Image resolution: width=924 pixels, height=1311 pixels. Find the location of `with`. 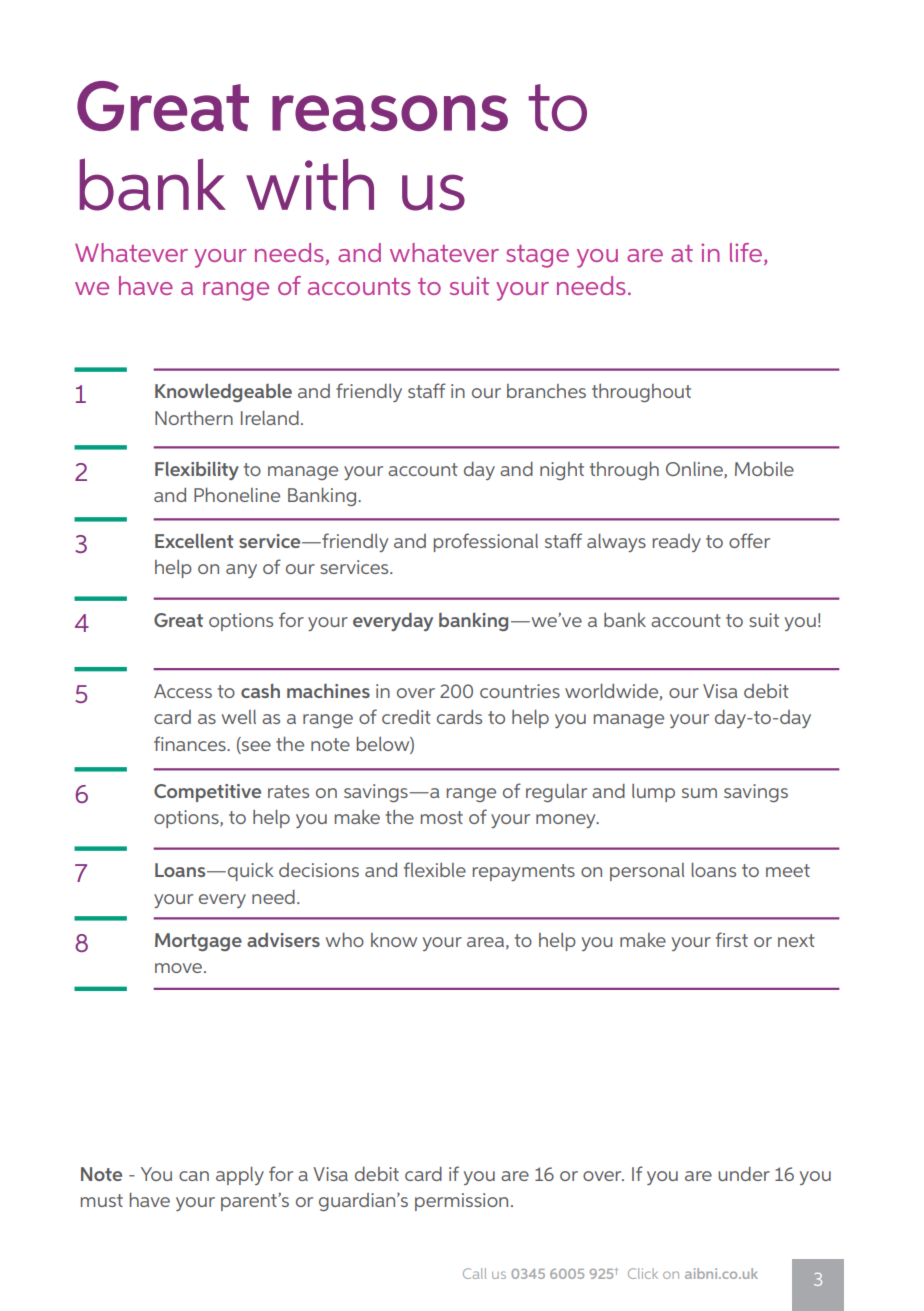

with is located at coordinates (310, 184).
